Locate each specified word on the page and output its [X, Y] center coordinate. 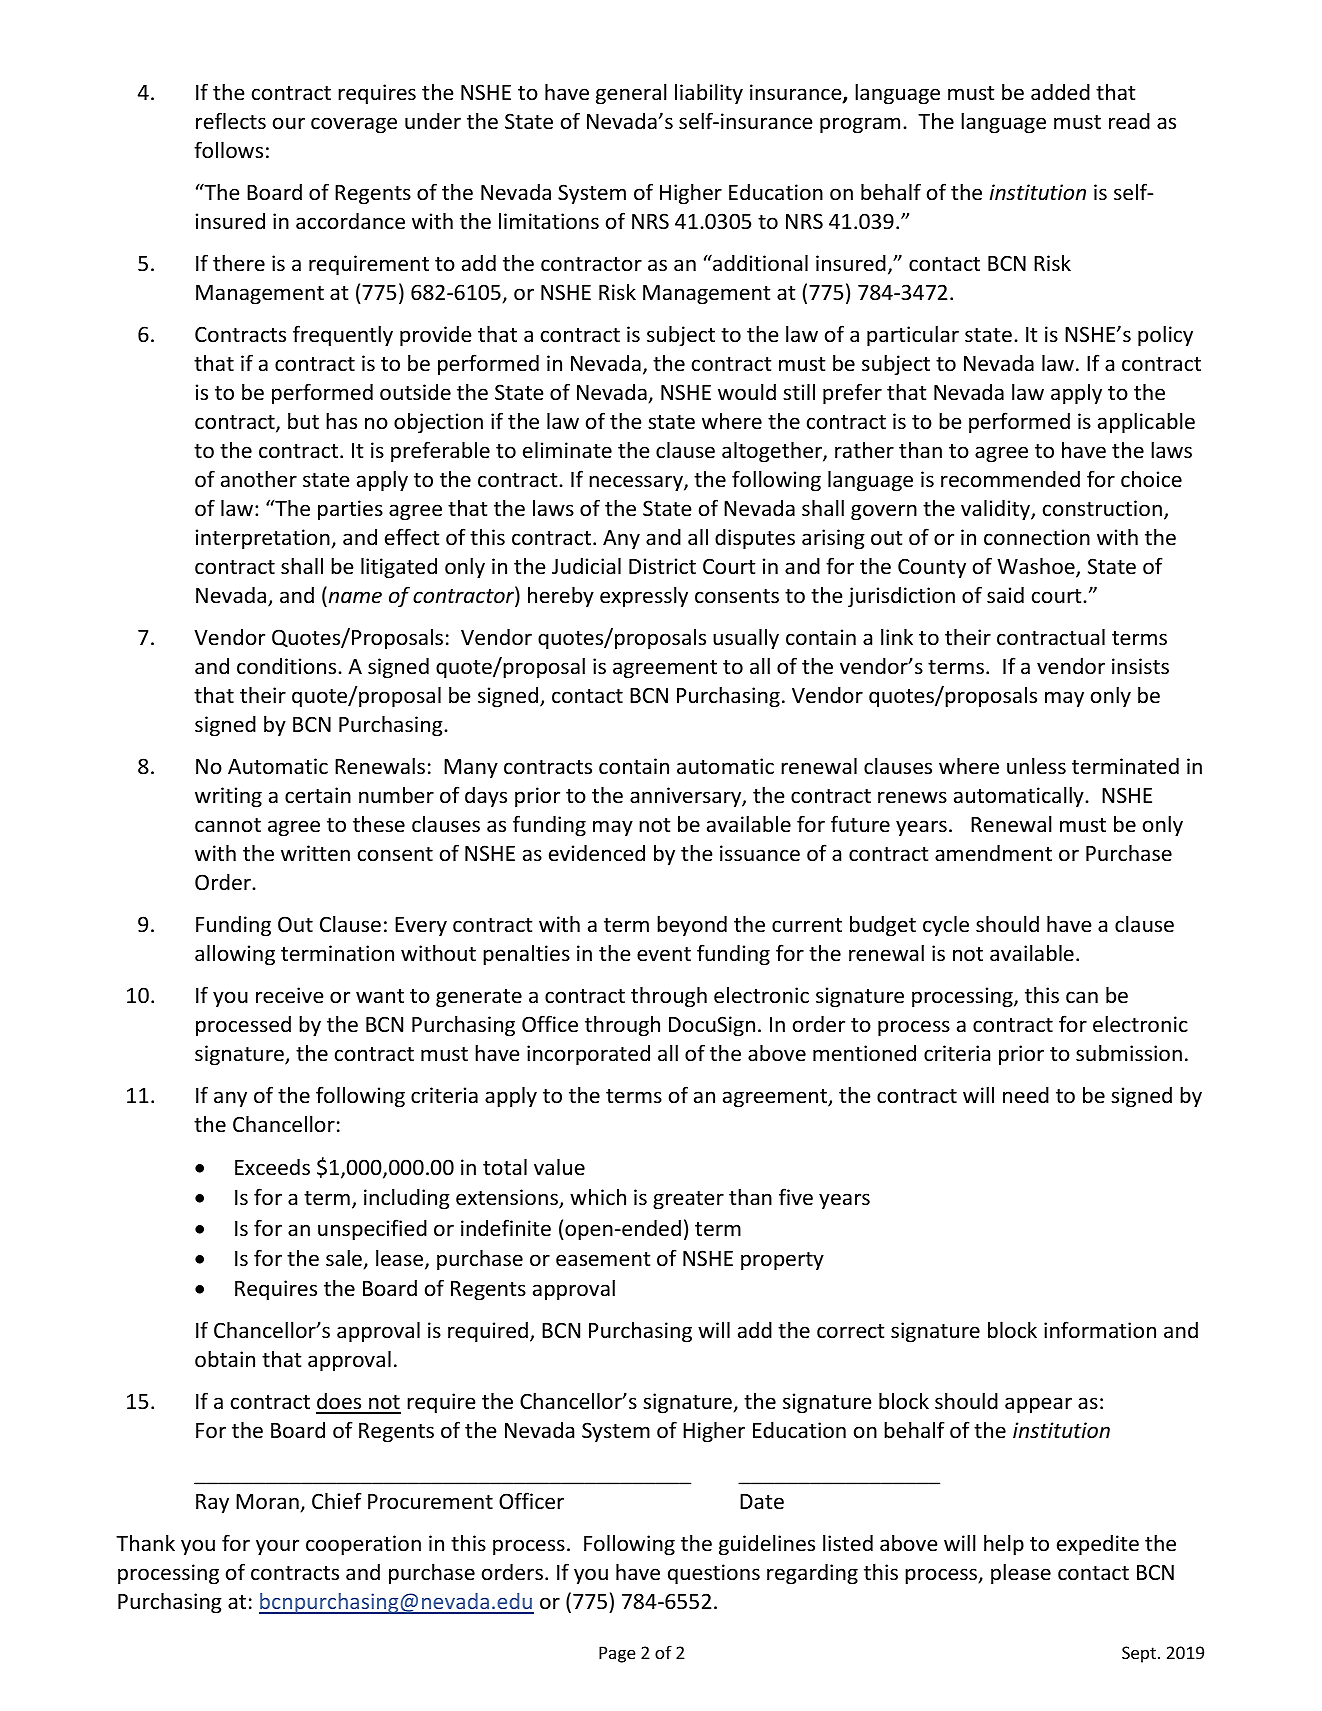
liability [709, 94]
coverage [354, 125]
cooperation [363, 1545]
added [1060, 92]
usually [746, 639]
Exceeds [272, 1167]
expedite [1098, 1545]
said [1005, 595]
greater [688, 1200]
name [355, 597]
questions [714, 1574]
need [1026, 1095]
